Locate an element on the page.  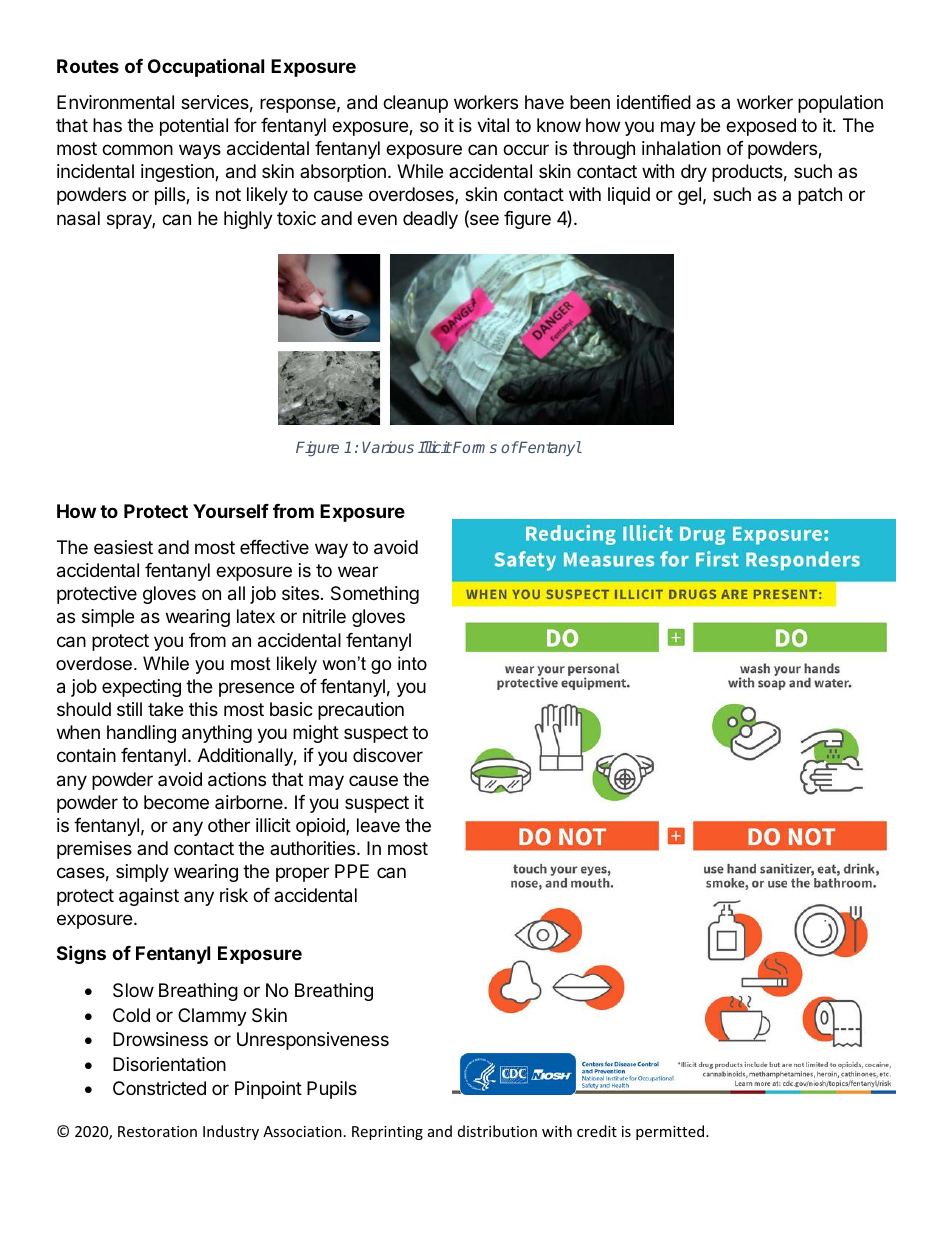
distribution is located at coordinates (497, 1131).
